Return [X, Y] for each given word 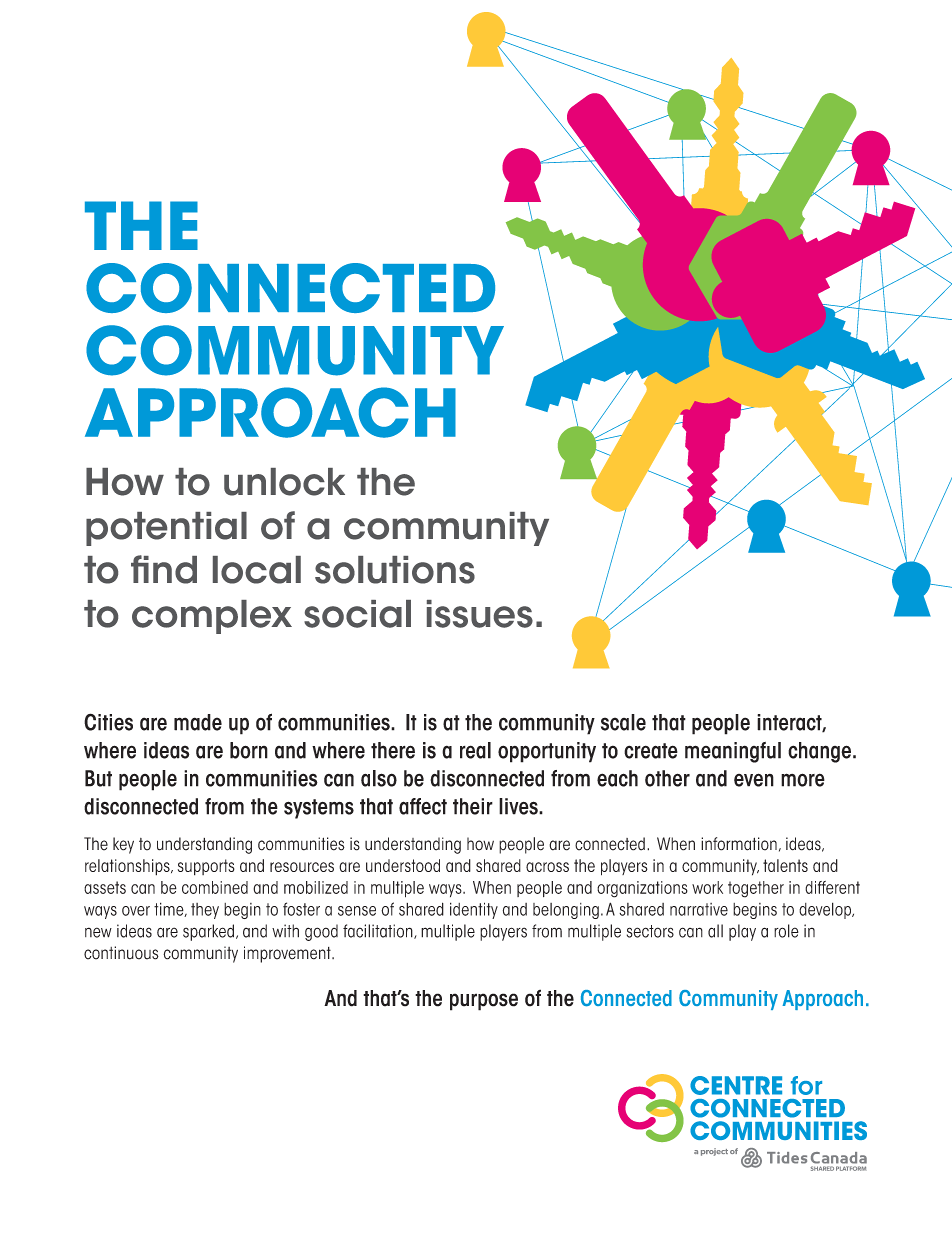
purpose [484, 1002]
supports [206, 867]
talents [785, 865]
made [198, 722]
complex [212, 617]
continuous [121, 953]
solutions [395, 570]
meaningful [733, 752]
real [475, 750]
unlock [284, 482]
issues [480, 614]
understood [403, 865]
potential [166, 529]
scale [623, 722]
